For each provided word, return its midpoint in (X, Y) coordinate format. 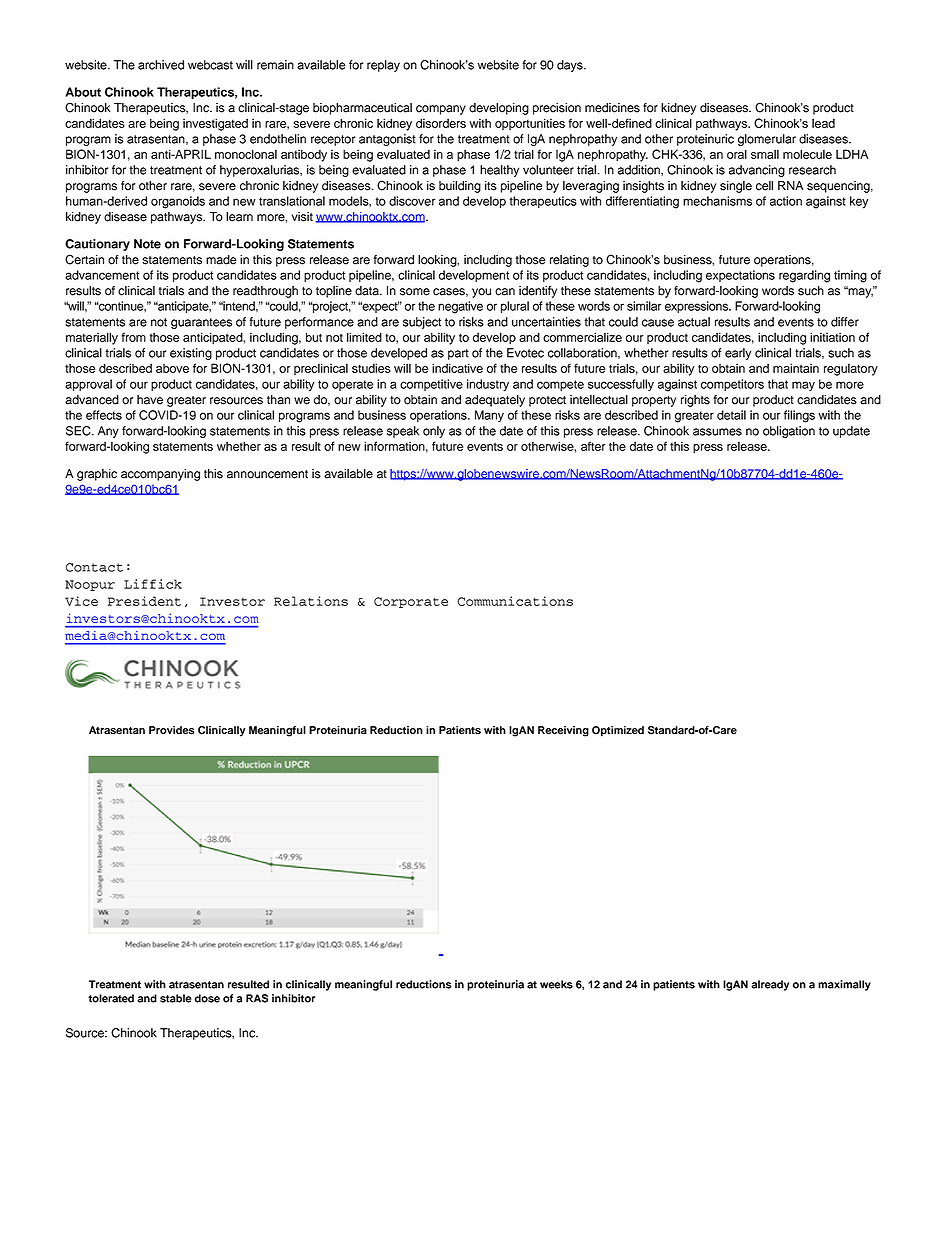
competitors (732, 385)
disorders (441, 123)
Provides (171, 730)
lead (823, 123)
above (172, 368)
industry (488, 385)
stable (176, 998)
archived (161, 65)
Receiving (563, 731)
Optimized (618, 731)
